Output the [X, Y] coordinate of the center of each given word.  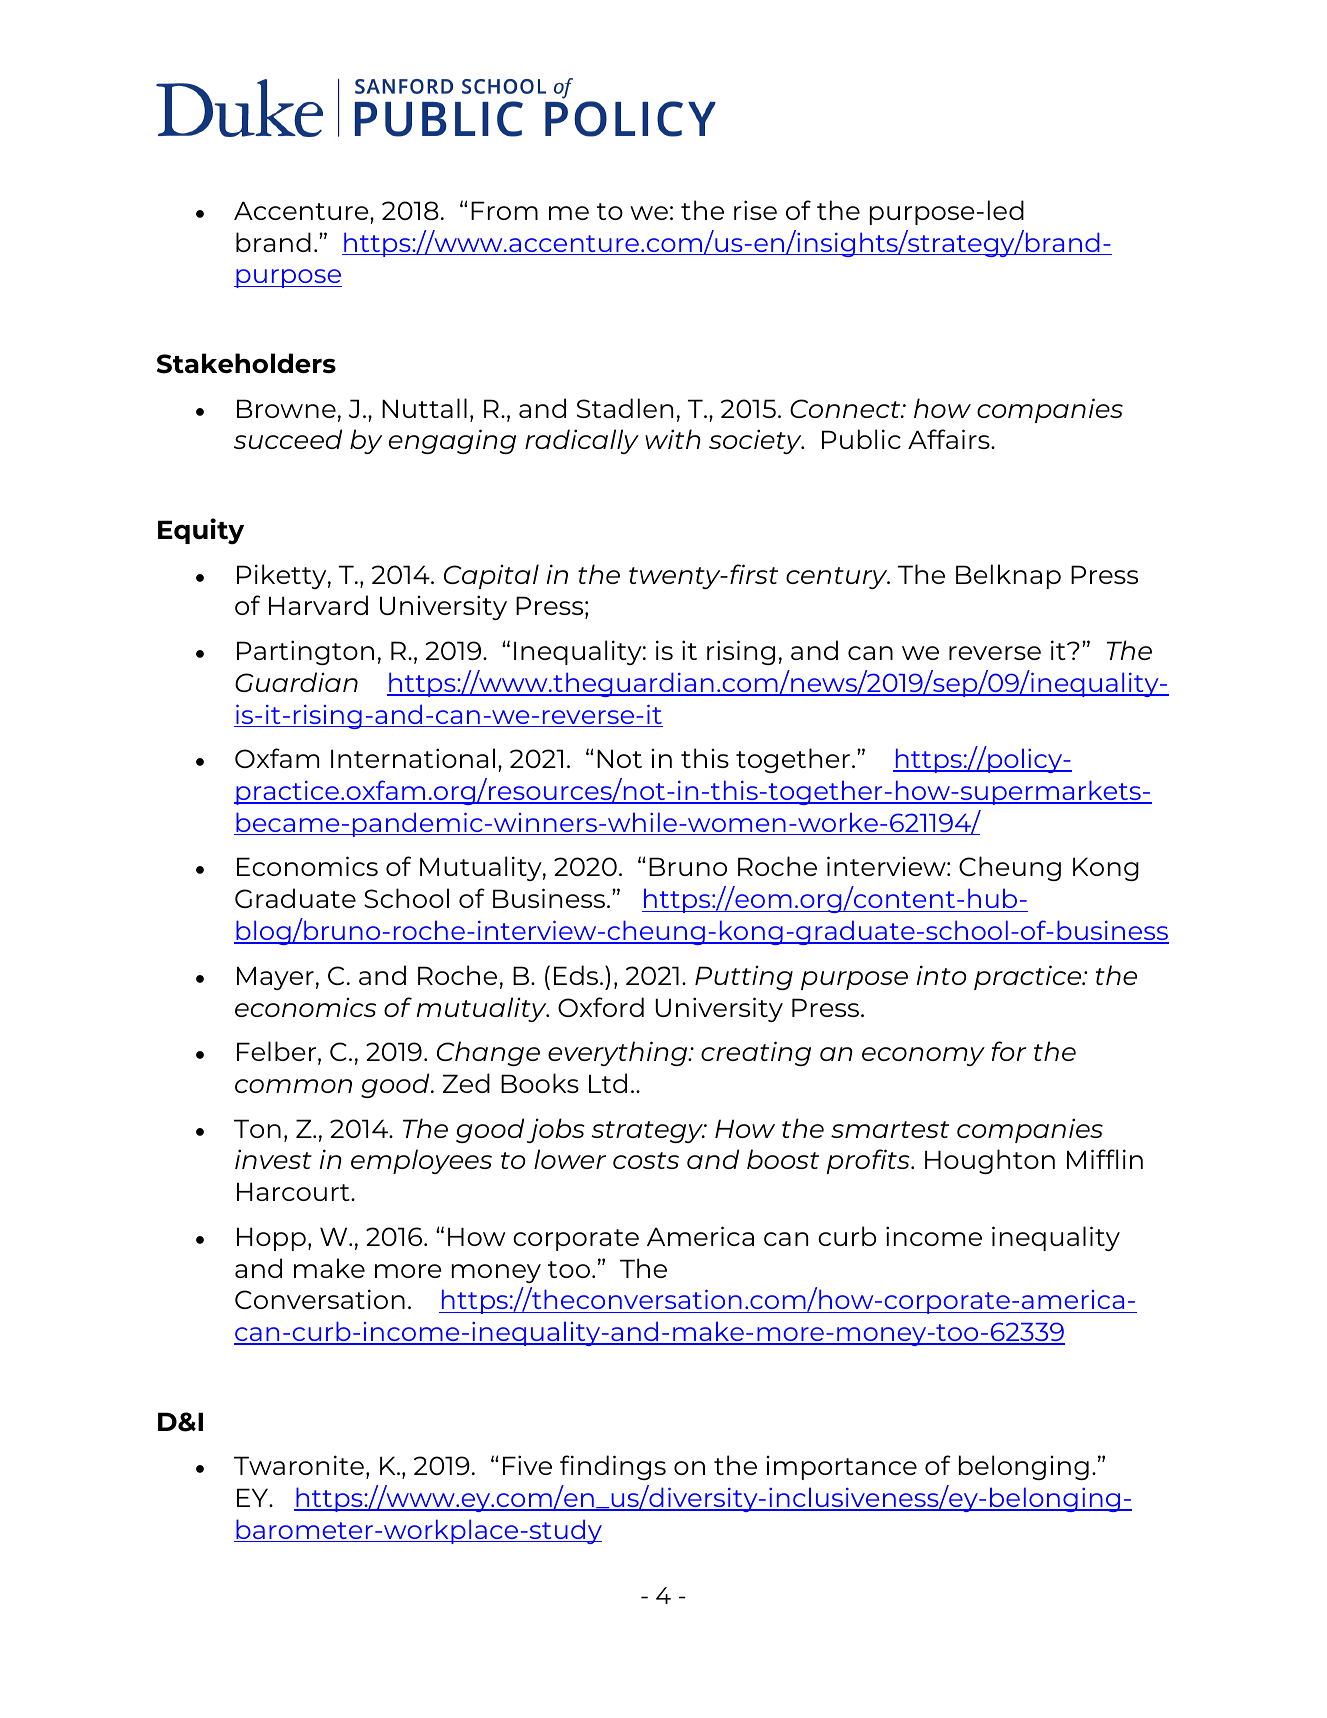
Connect [846, 408]
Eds [577, 975]
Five [527, 1465]
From [504, 210]
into [941, 975]
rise [755, 210]
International [413, 758]
